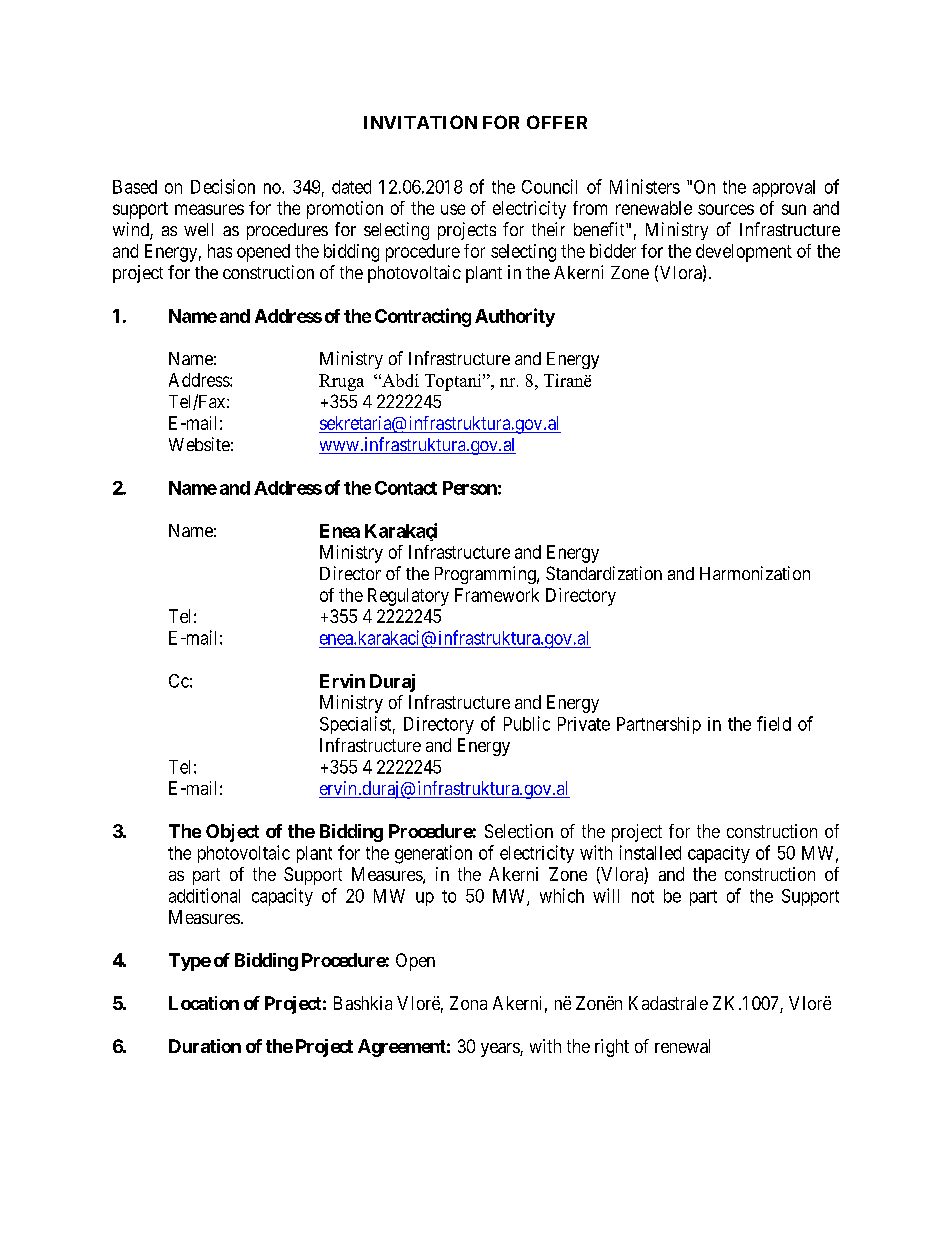 This screenshot has width=952, height=1233. What do you see at coordinates (527, 723) in the screenshot?
I see `Public` at bounding box center [527, 723].
